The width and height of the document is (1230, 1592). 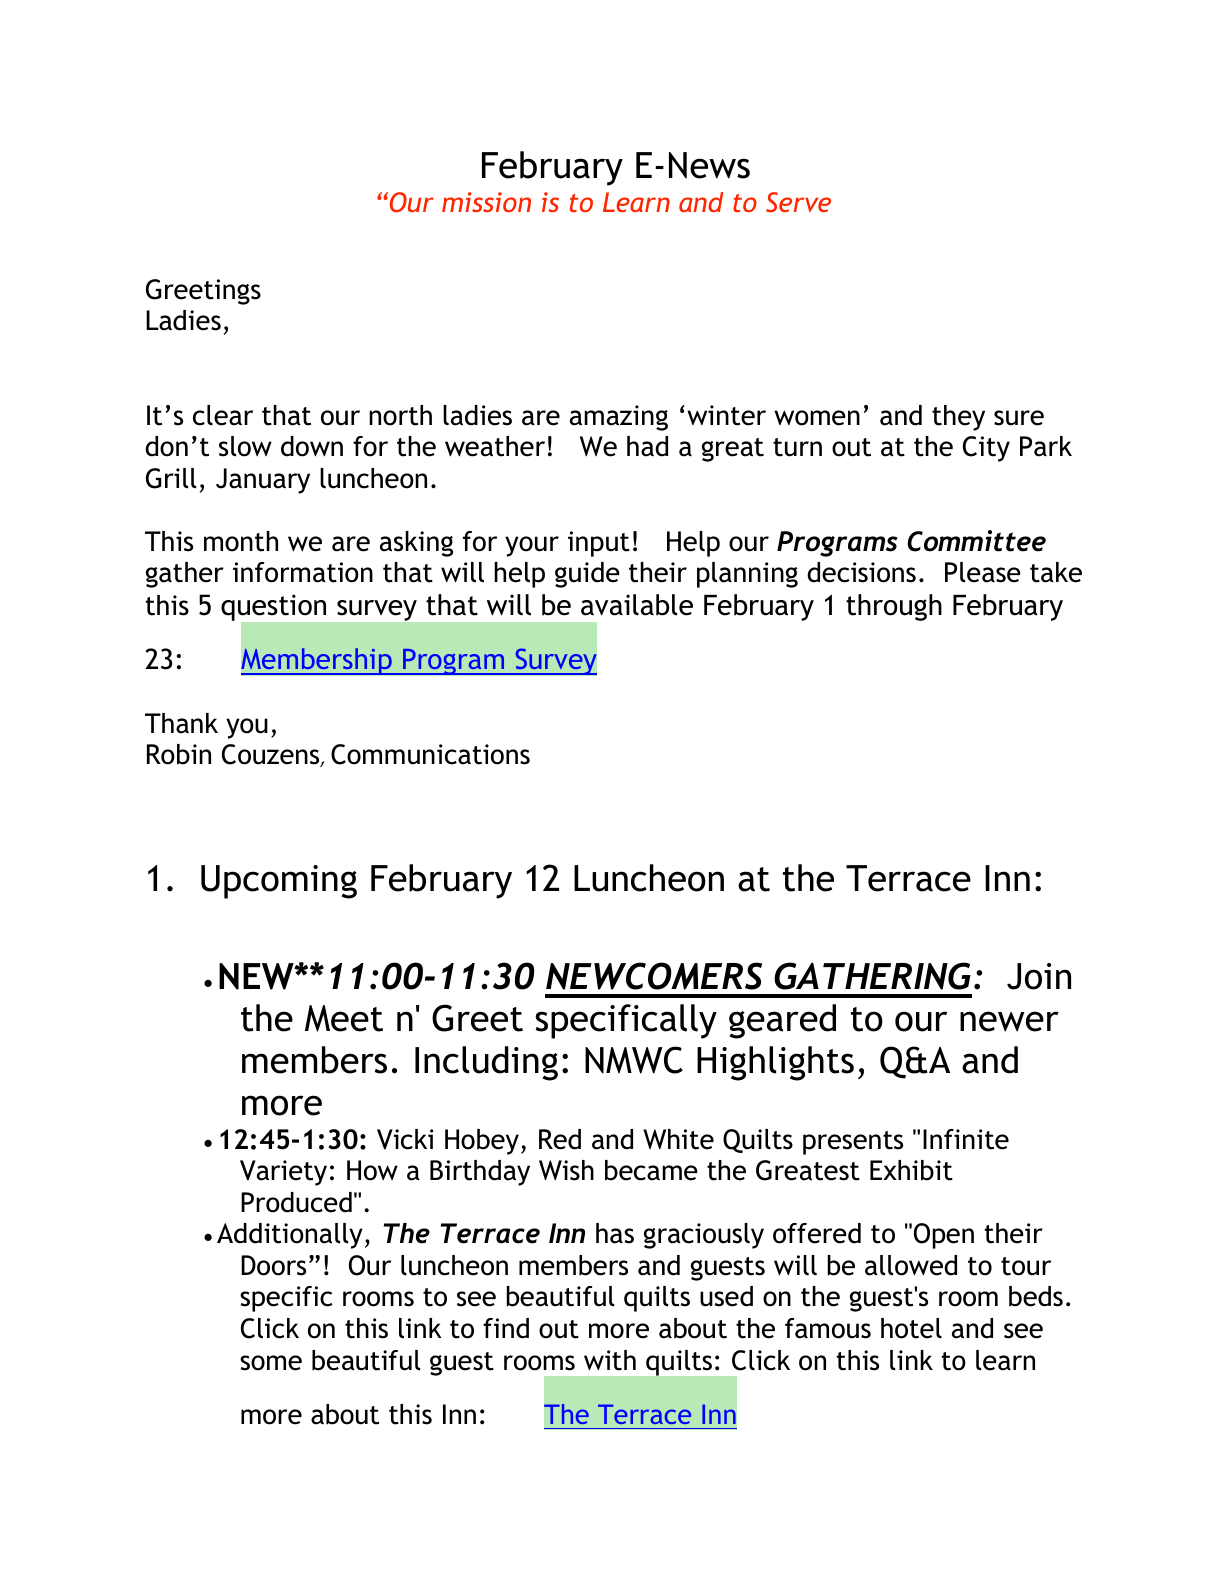 I want to click on they, so click(x=958, y=418).
